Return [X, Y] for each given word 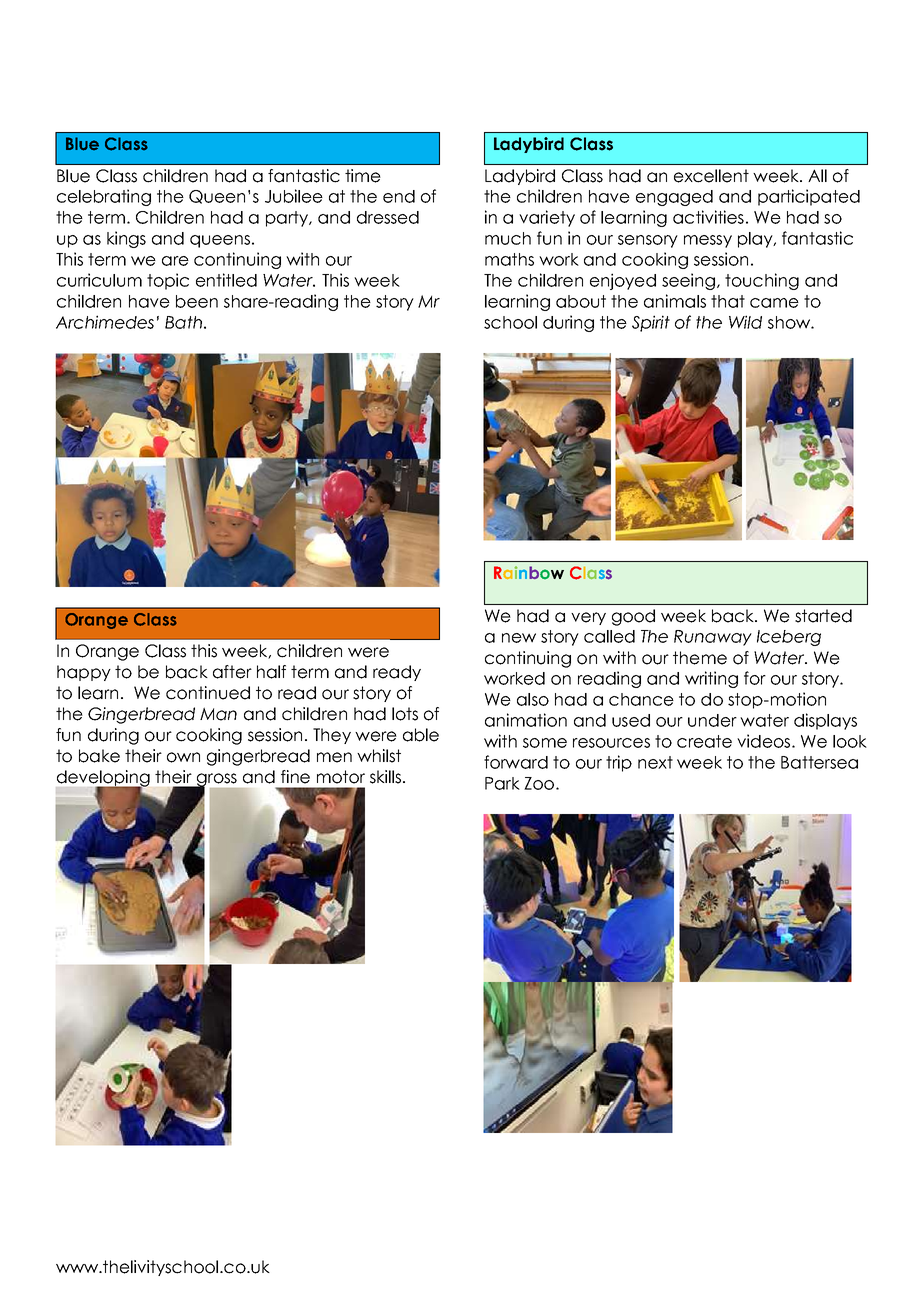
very [588, 618]
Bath [183, 322]
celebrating [104, 197]
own [183, 757]
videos [765, 741]
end [399, 196]
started [823, 616]
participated [809, 197]
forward [516, 762]
